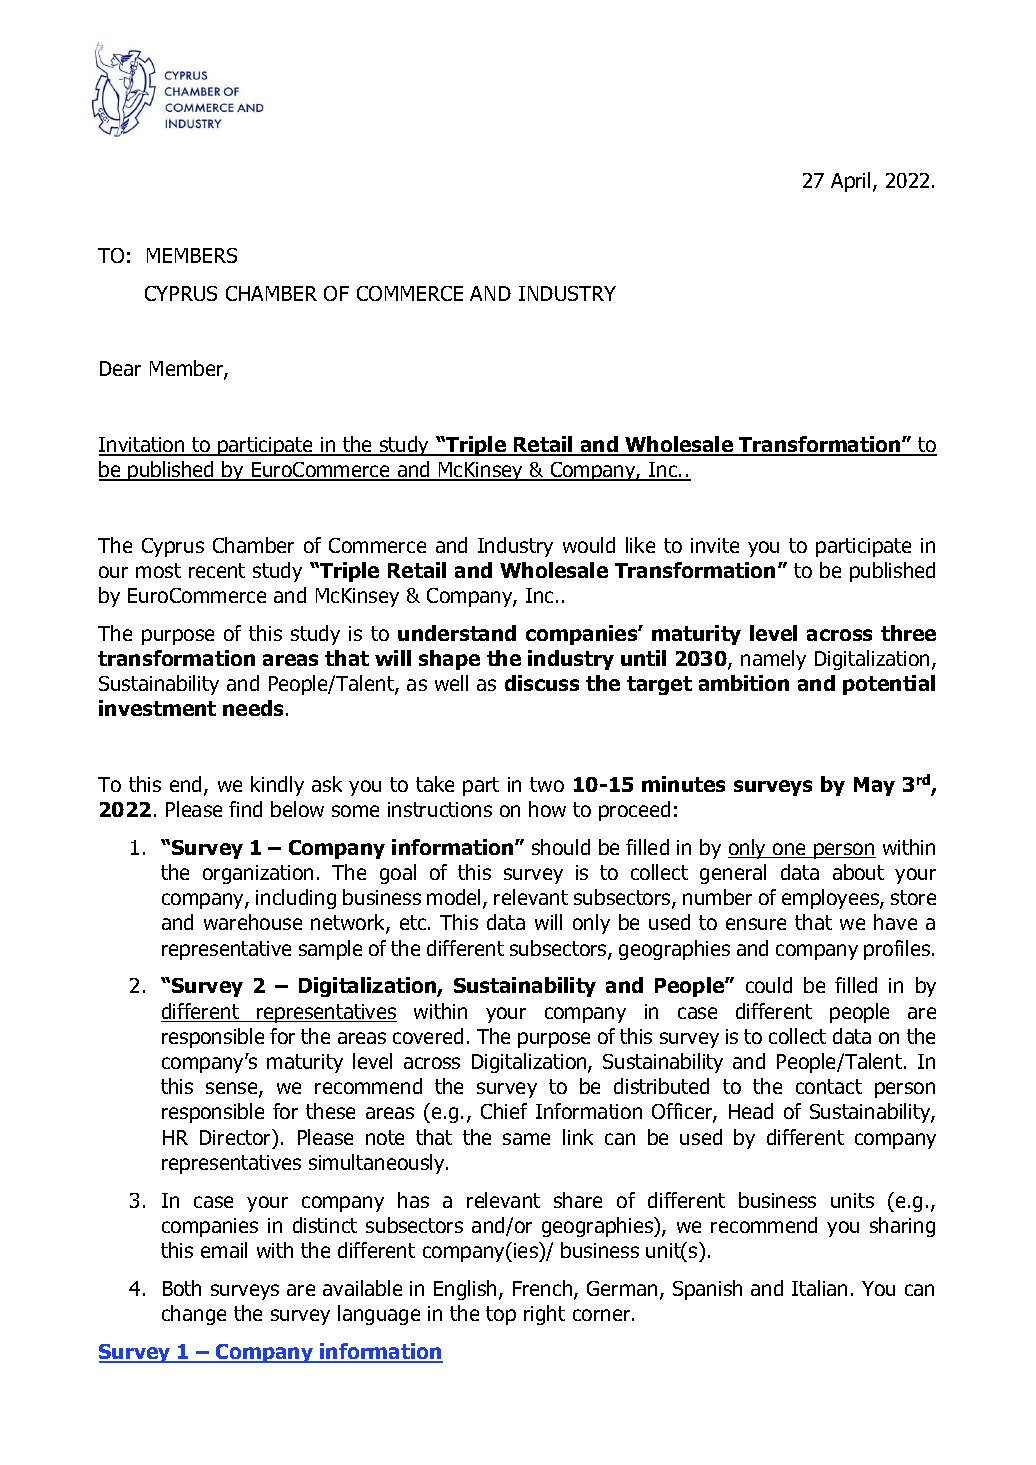  Describe the element at coordinates (852, 182) in the screenshot. I see `April` at that location.
